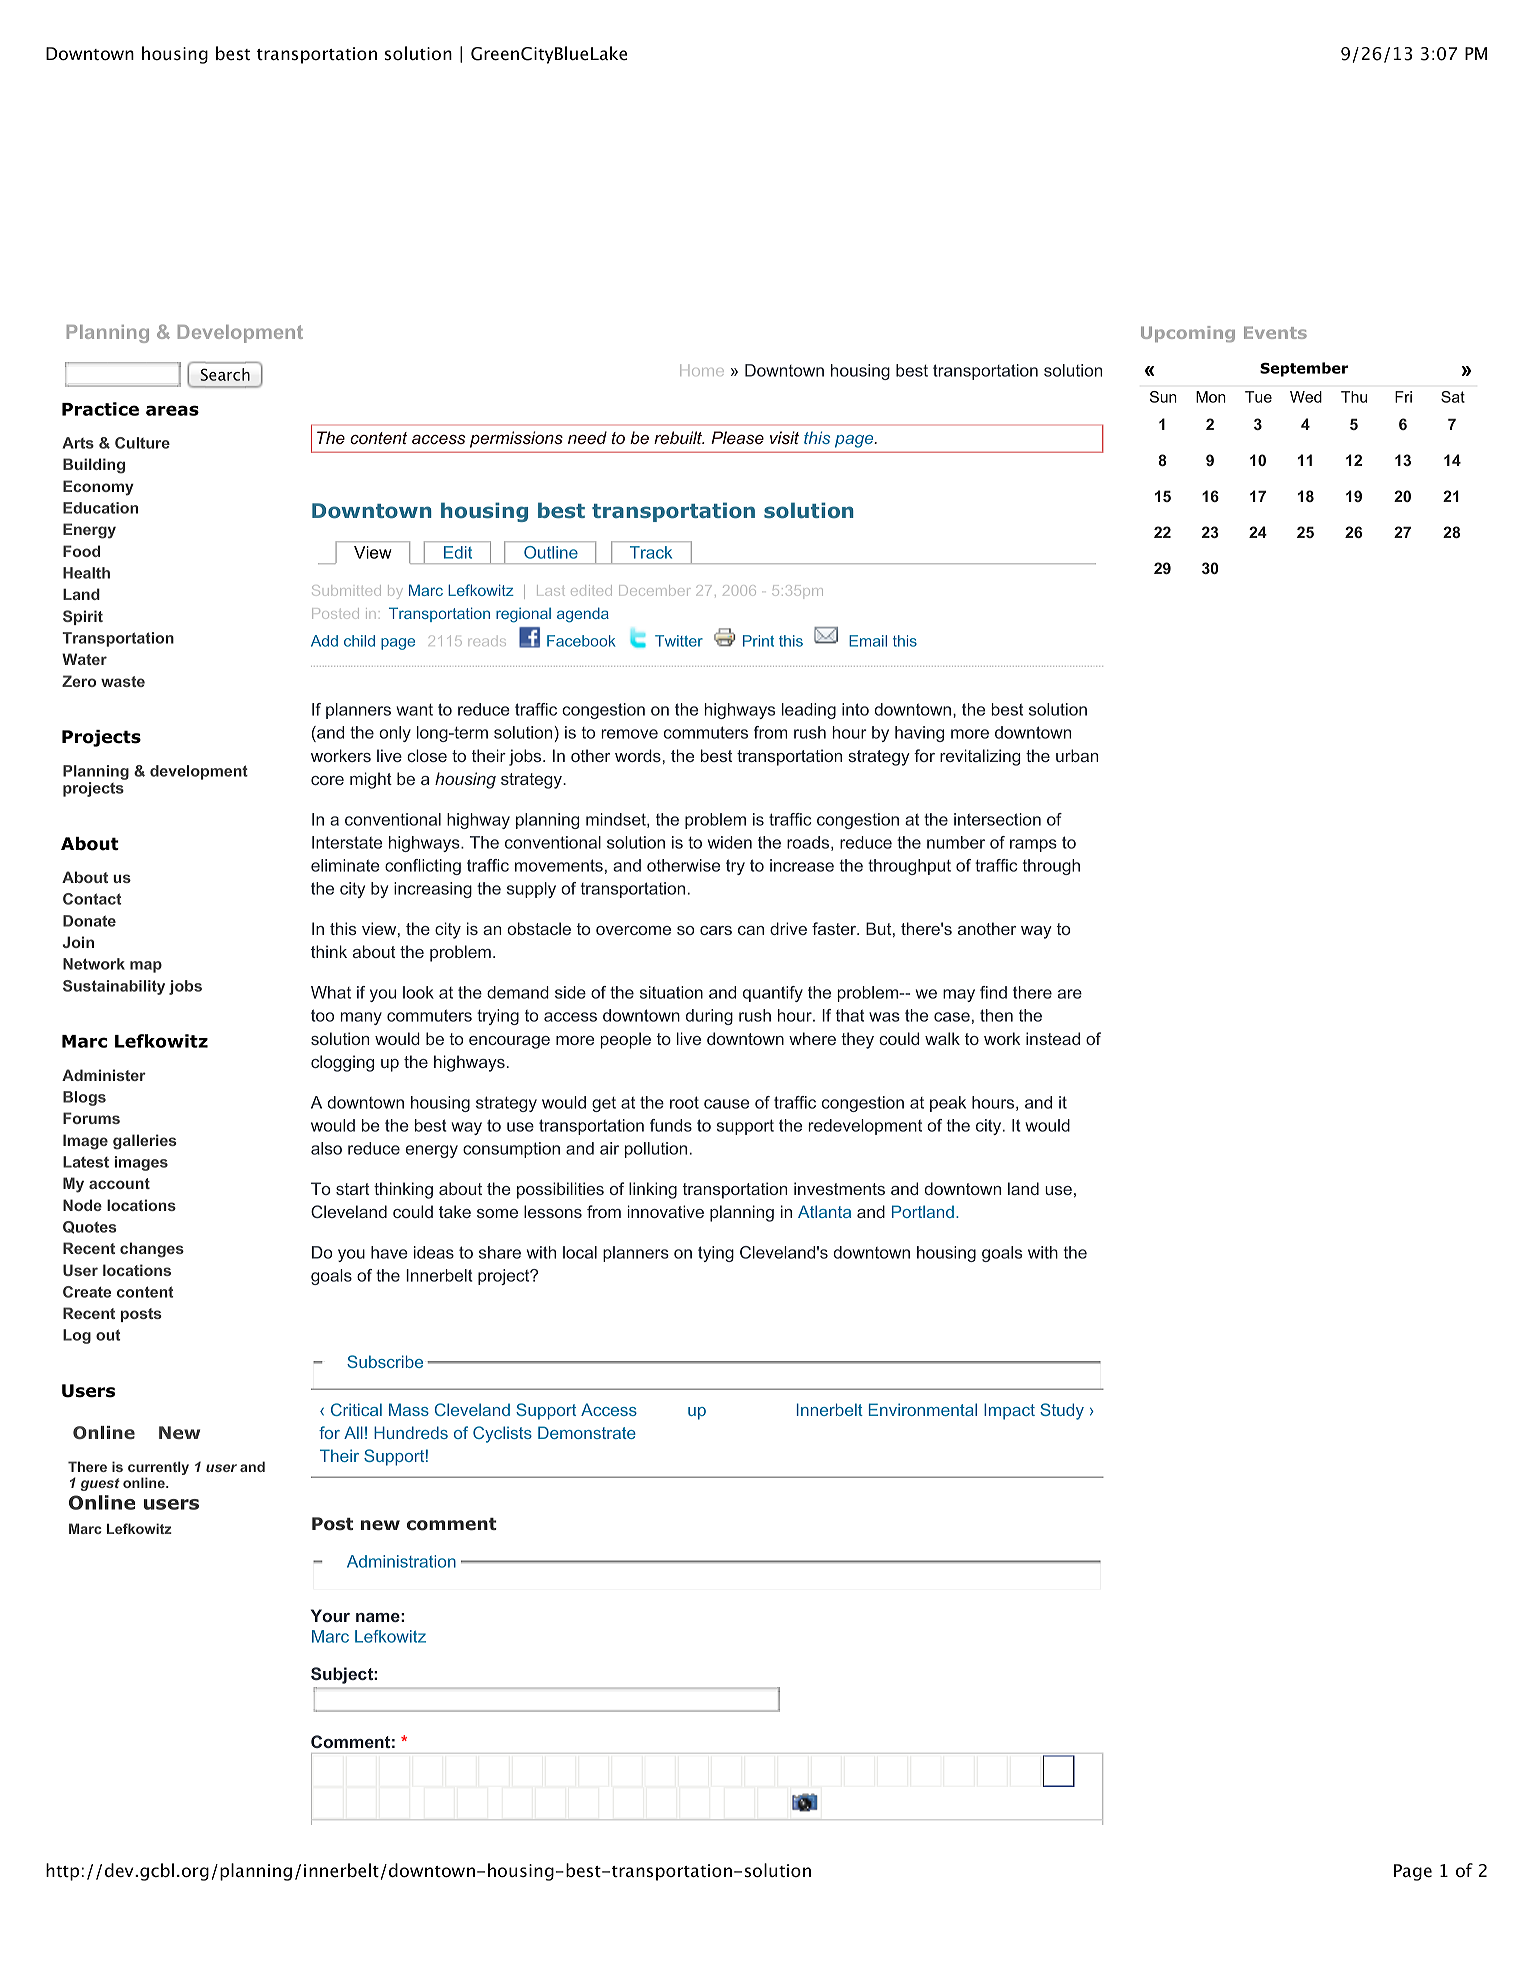 Image resolution: width=1534 pixels, height=1985 pixels. Describe the element at coordinates (152, 1250) in the screenshot. I see `changes` at that location.
